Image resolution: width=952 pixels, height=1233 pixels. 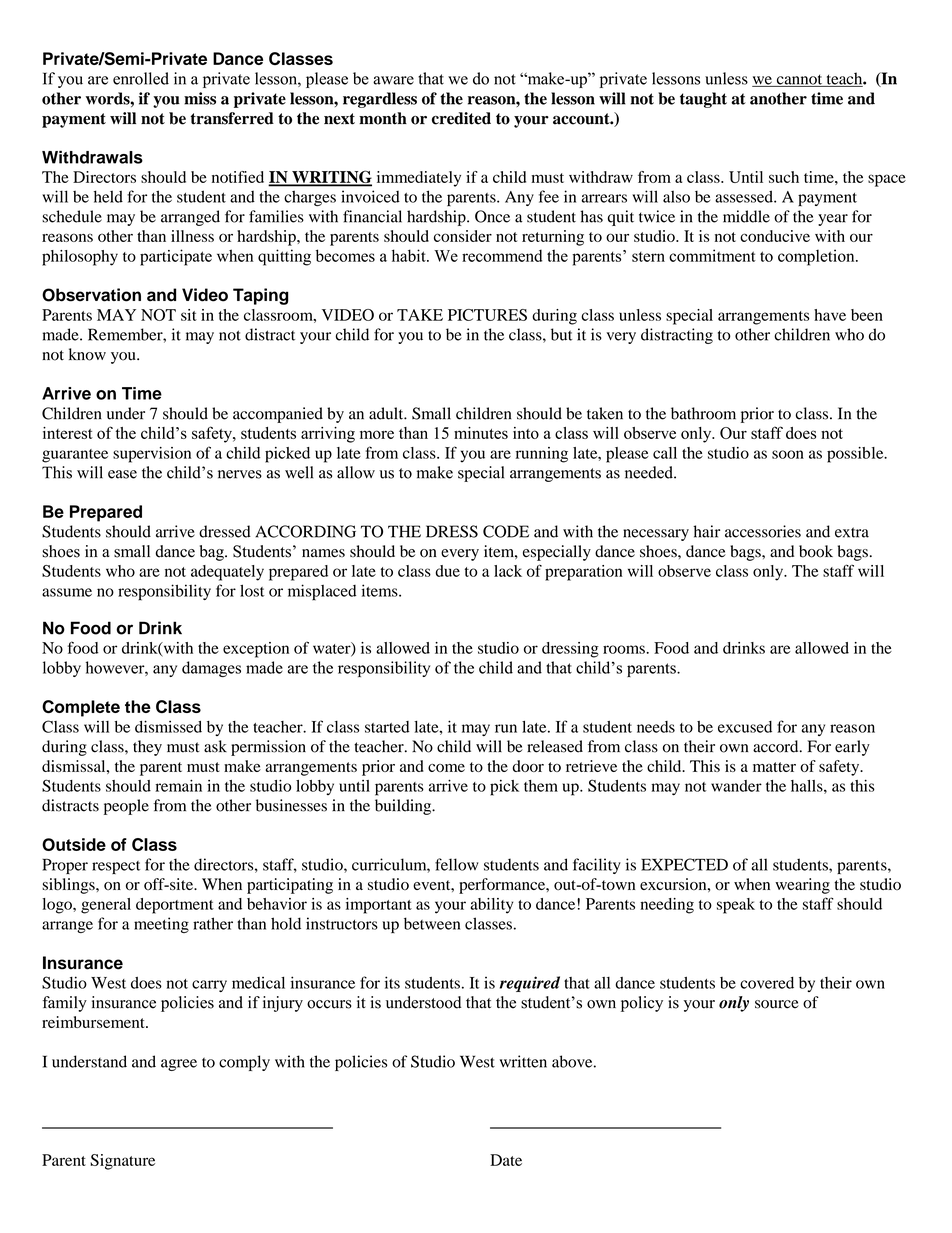 What do you see at coordinates (506, 1160) in the image?
I see `Date` at bounding box center [506, 1160].
